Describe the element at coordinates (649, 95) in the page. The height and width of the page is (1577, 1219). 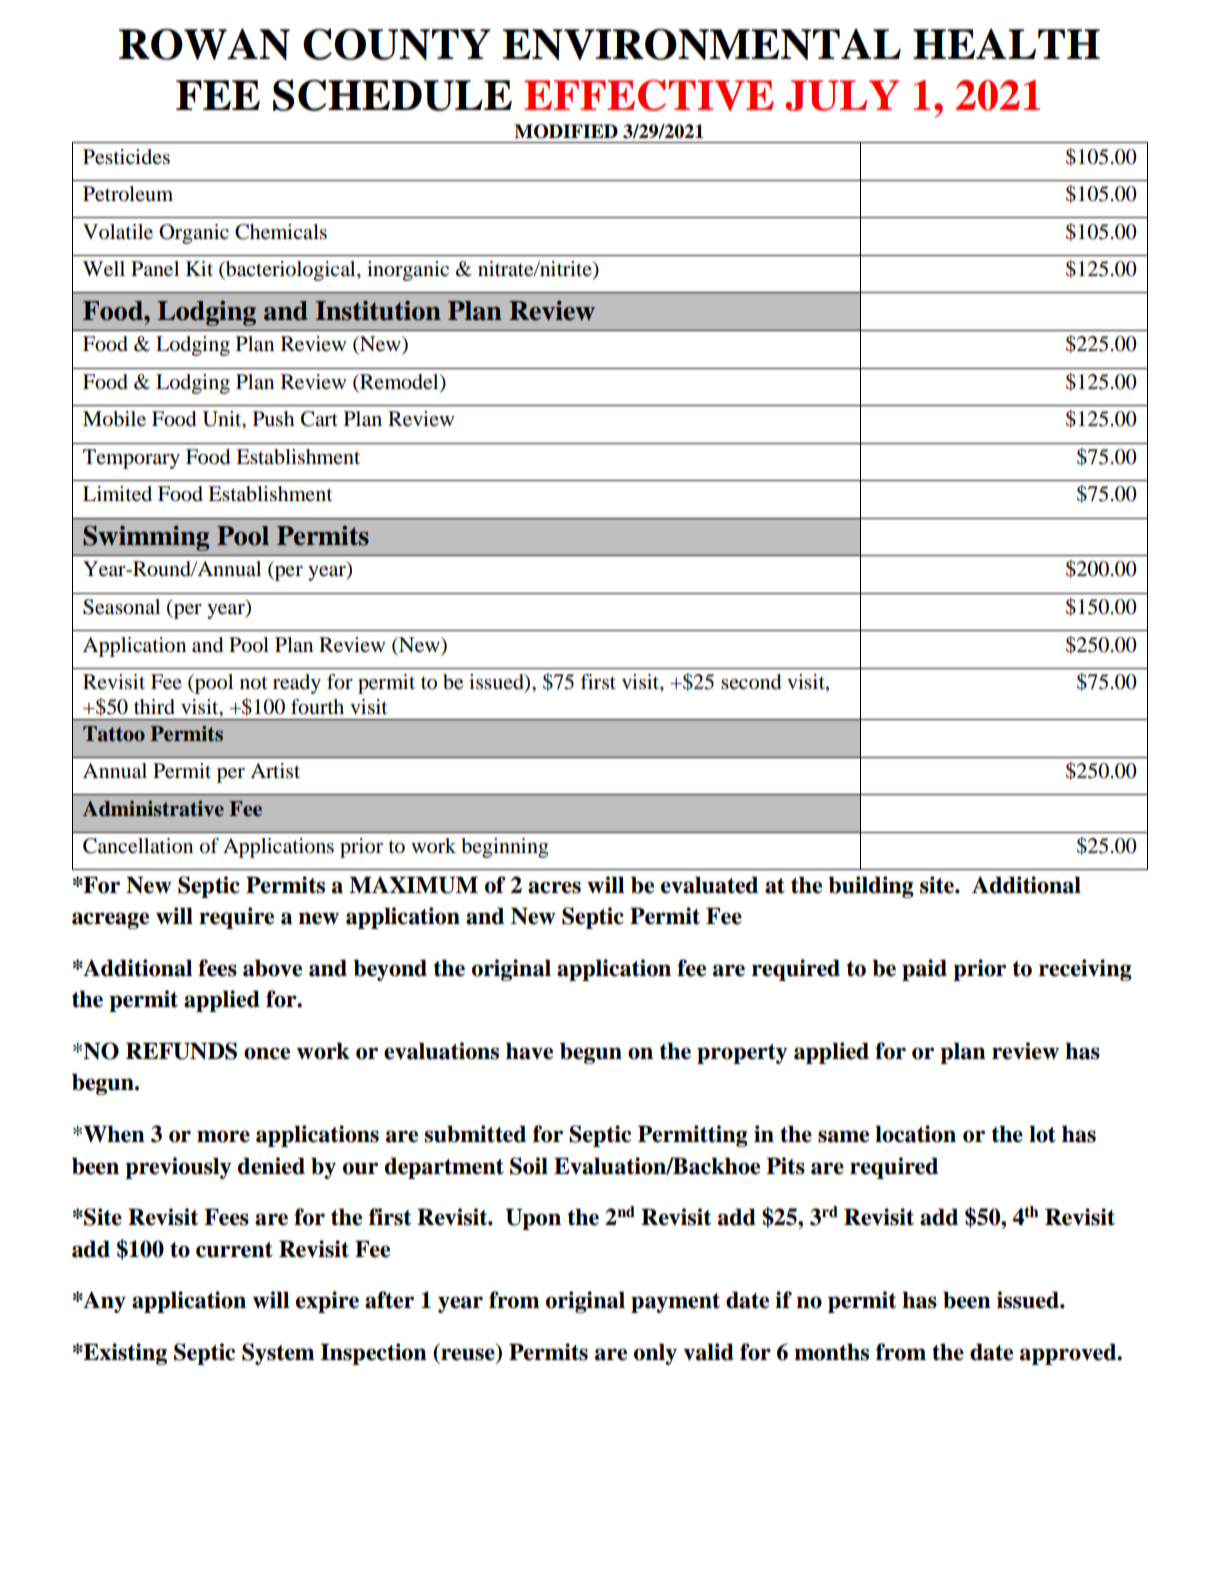
I see `EFFECTIVE` at that location.
